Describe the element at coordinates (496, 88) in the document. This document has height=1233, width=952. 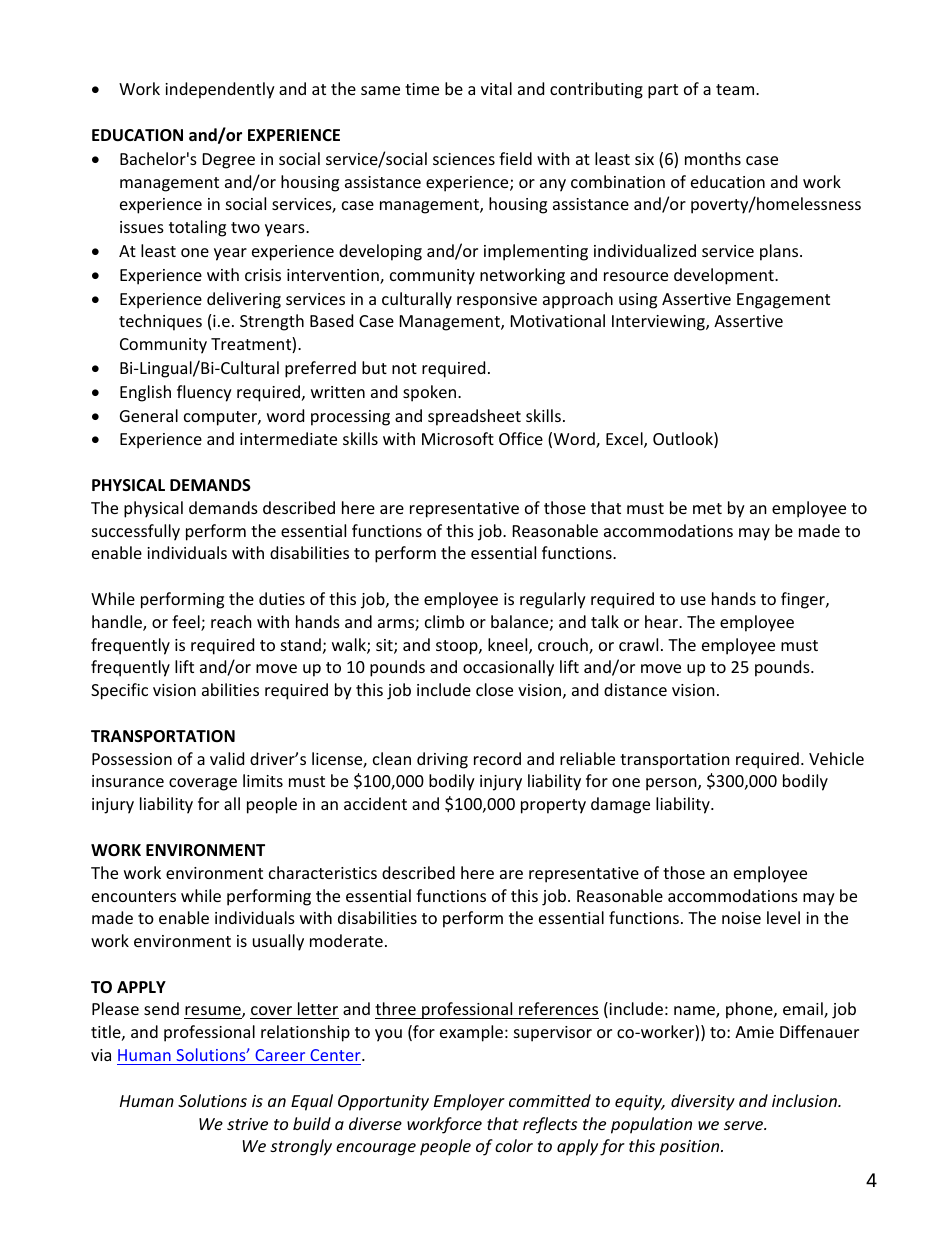
I see `vital` at that location.
